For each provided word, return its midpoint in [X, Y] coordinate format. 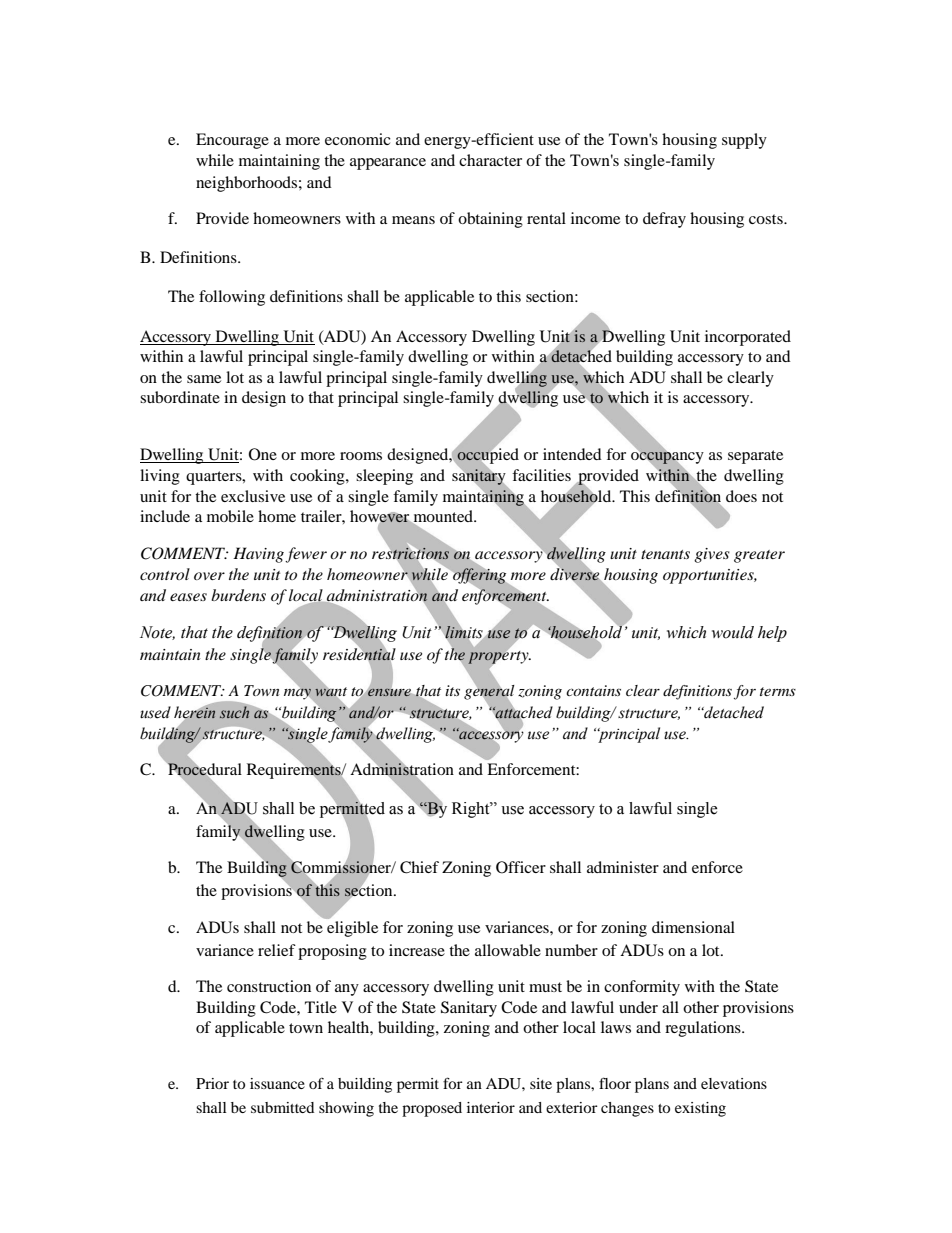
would [733, 632]
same [204, 379]
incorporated [748, 338]
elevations [734, 1083]
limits [464, 632]
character [490, 160]
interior [491, 1107]
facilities [541, 475]
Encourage [232, 141]
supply [744, 141]
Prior [212, 1083]
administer [623, 867]
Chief [419, 867]
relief [277, 950]
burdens [238, 595]
